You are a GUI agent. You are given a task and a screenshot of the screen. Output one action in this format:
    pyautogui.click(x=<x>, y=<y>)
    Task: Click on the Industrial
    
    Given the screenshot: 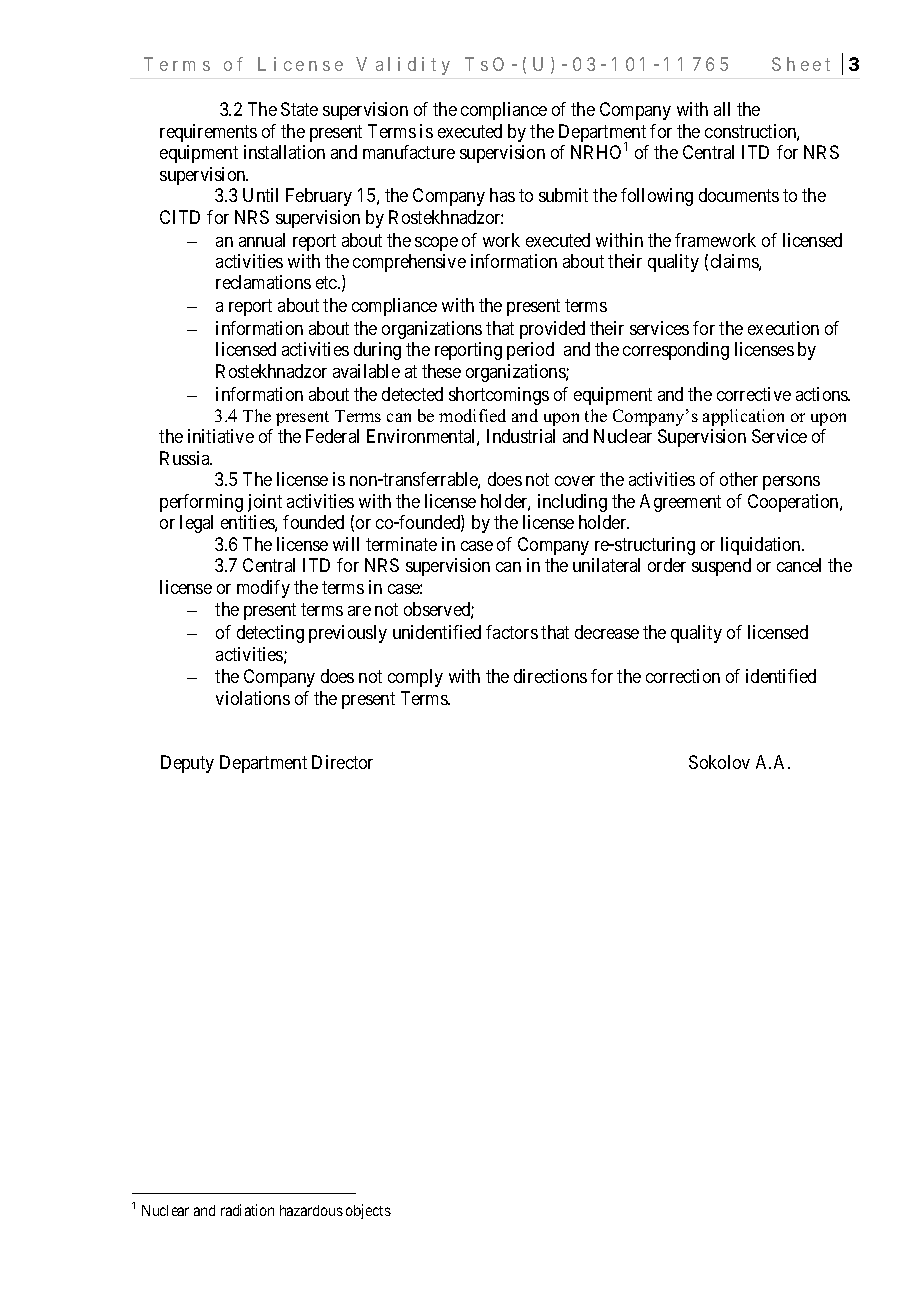 What is the action you would take?
    pyautogui.click(x=521, y=436)
